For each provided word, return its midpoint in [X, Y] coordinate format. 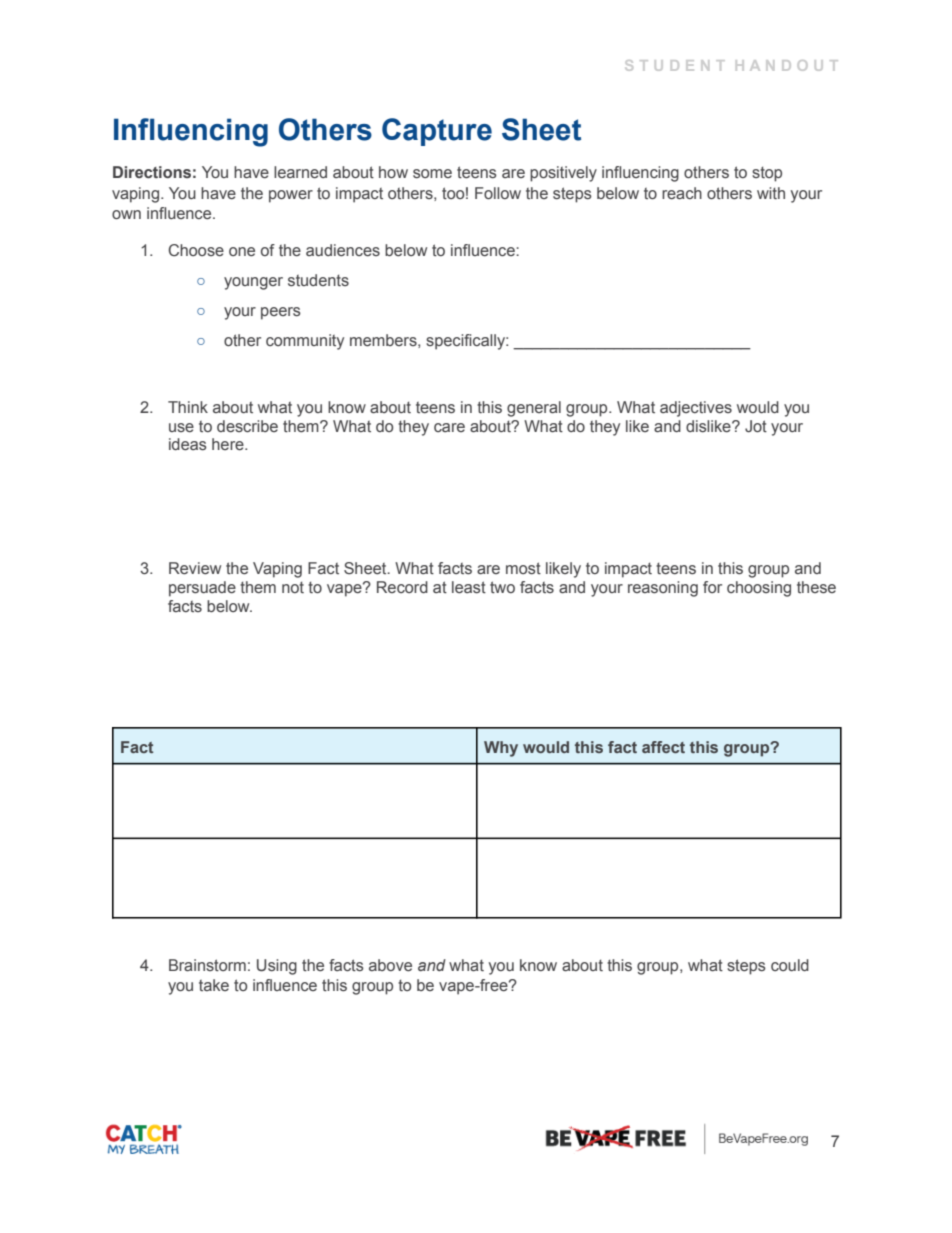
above [390, 965]
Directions [152, 172]
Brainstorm [207, 965]
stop [767, 174]
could [790, 965]
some [432, 173]
